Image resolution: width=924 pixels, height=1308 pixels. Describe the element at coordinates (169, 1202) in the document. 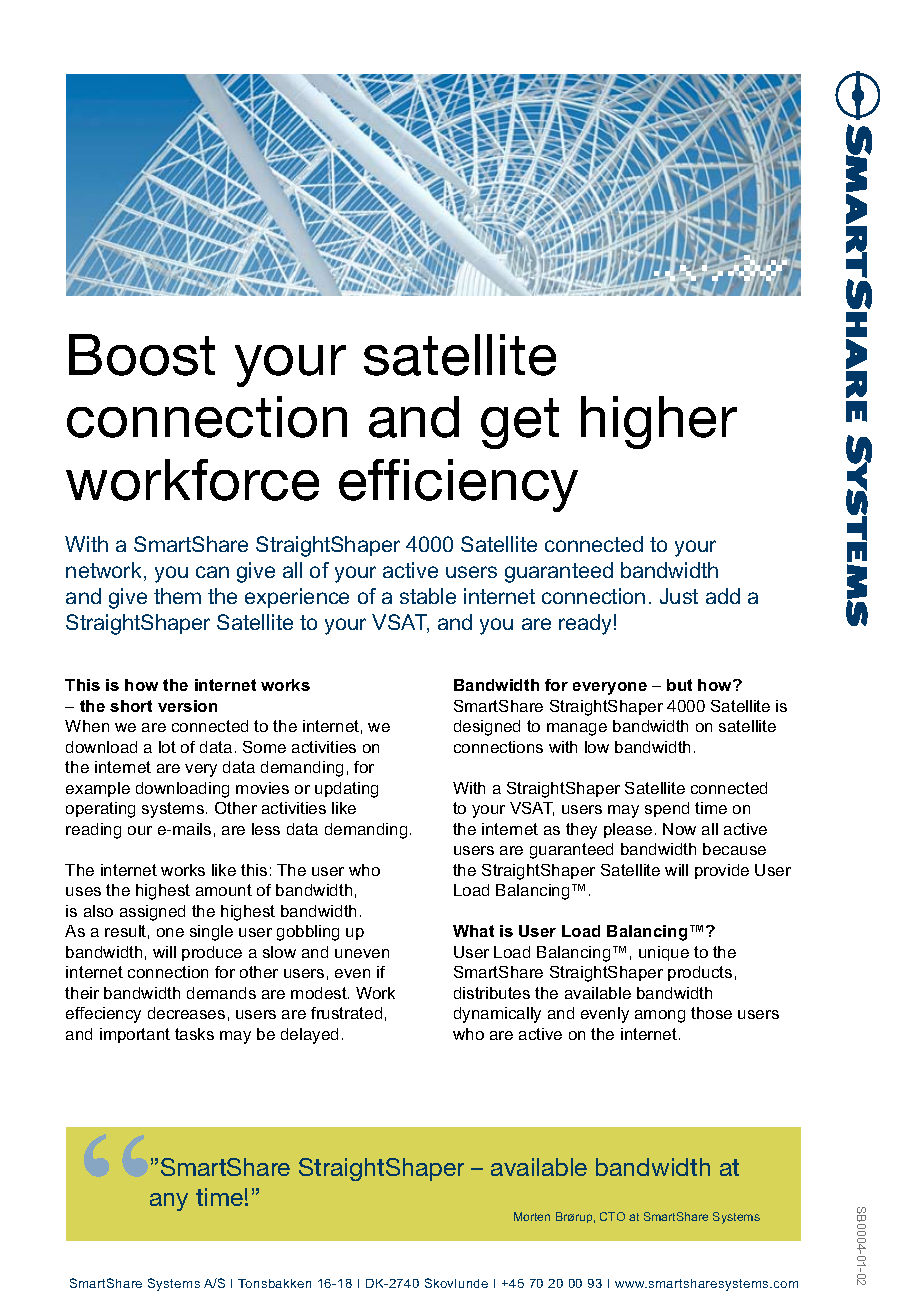

I see `any` at that location.
